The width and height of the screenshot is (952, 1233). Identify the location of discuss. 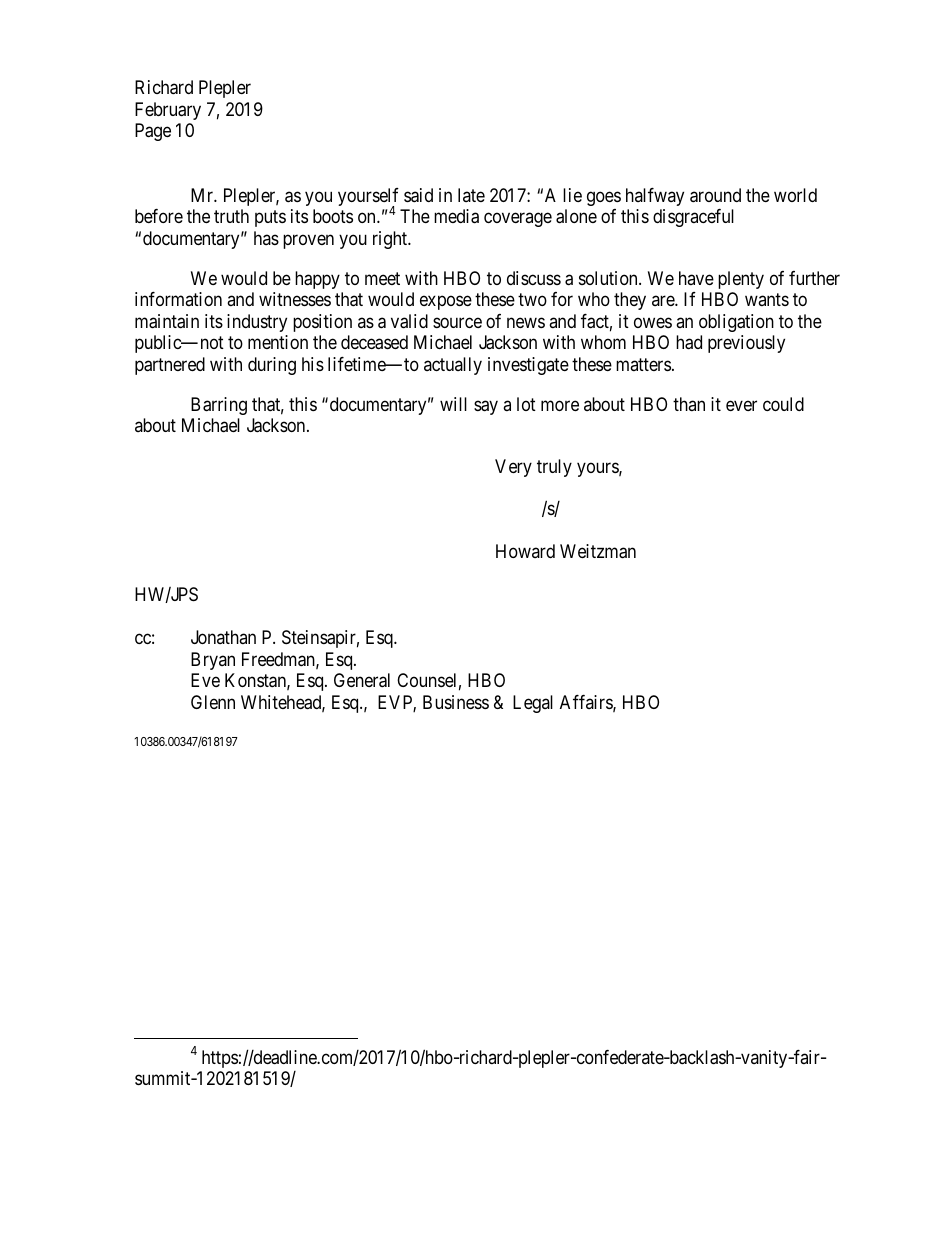
(534, 278).
